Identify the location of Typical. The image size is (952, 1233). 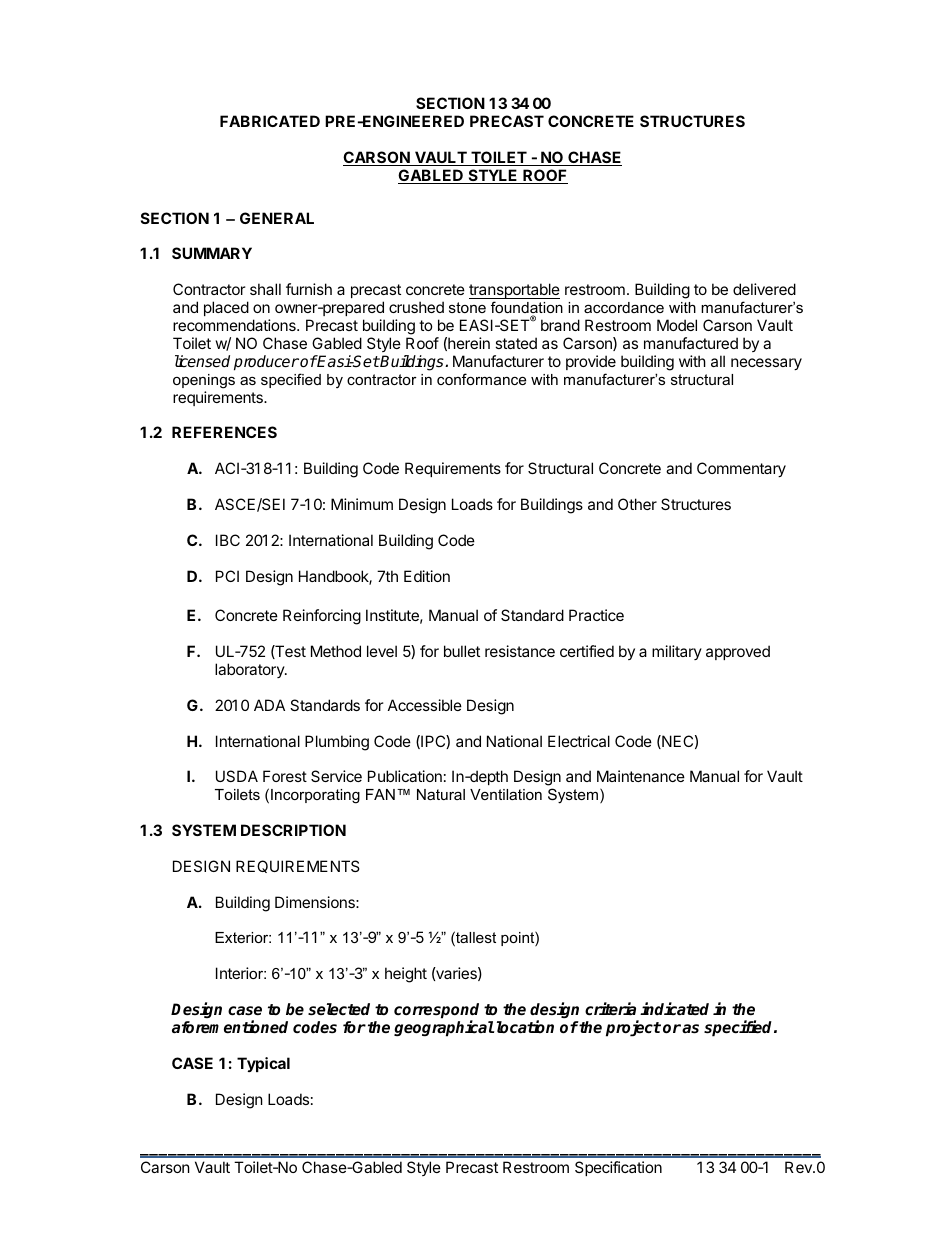
(263, 1064).
